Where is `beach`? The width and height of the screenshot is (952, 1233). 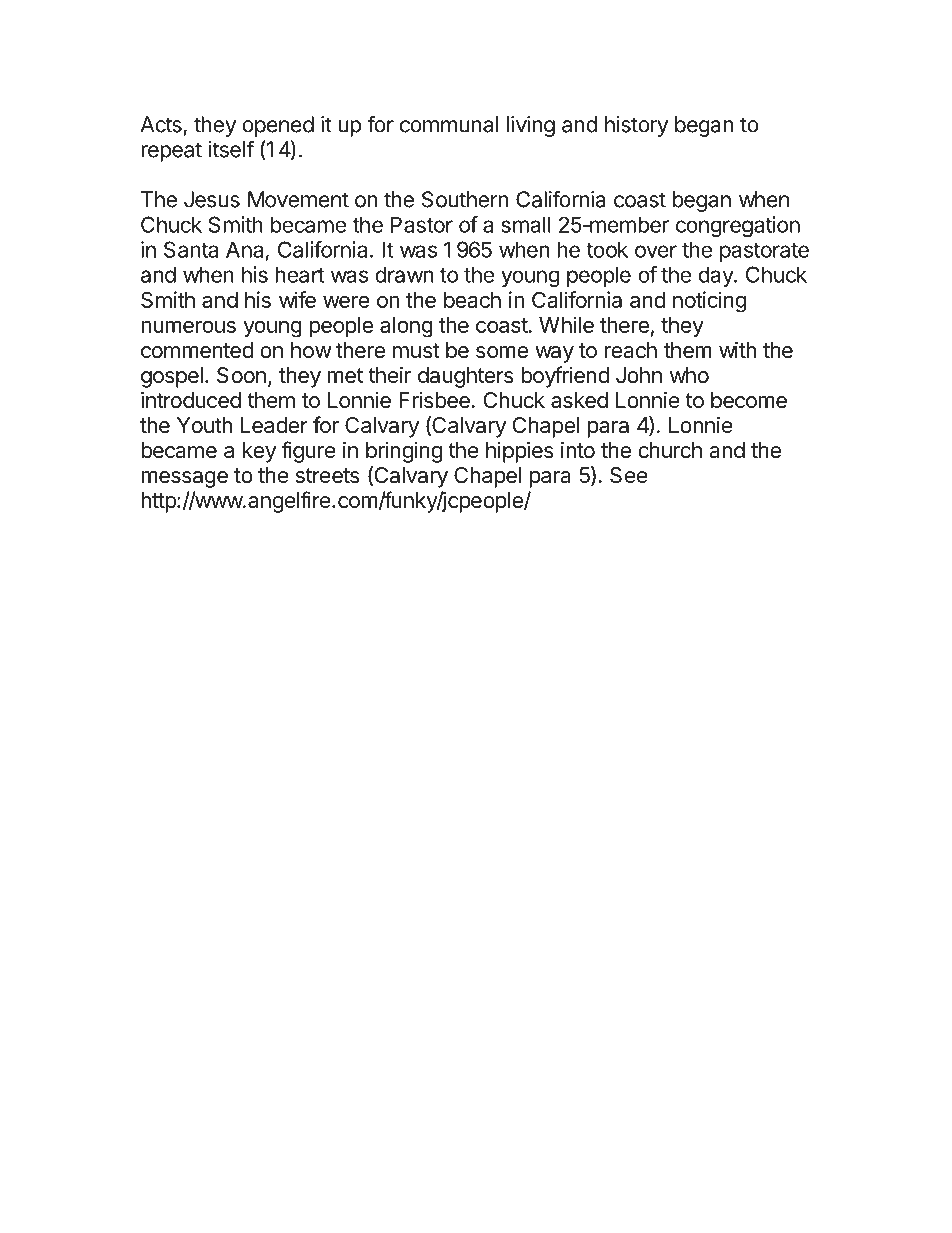
beach is located at coordinates (472, 300).
